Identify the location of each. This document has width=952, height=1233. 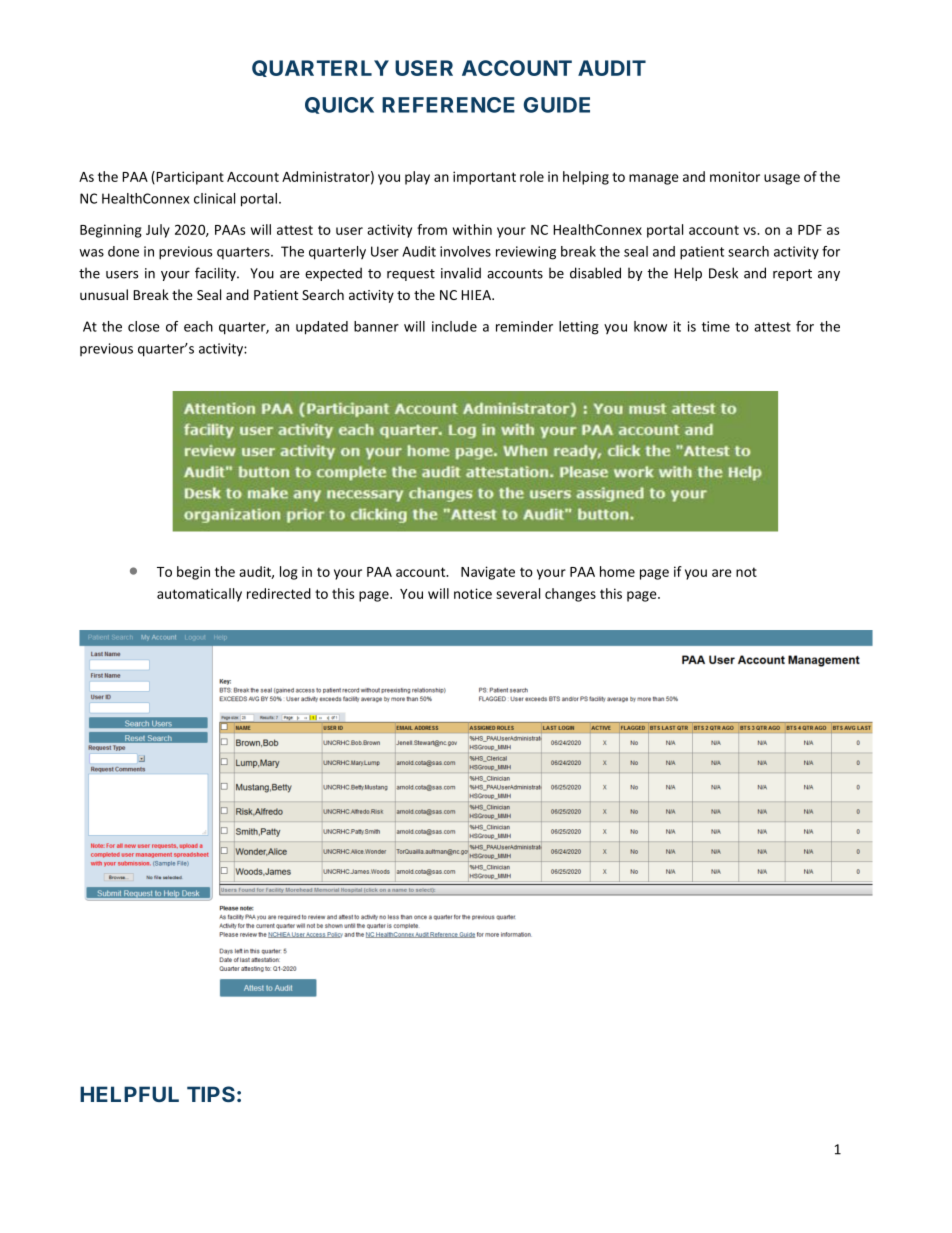
(198, 326).
